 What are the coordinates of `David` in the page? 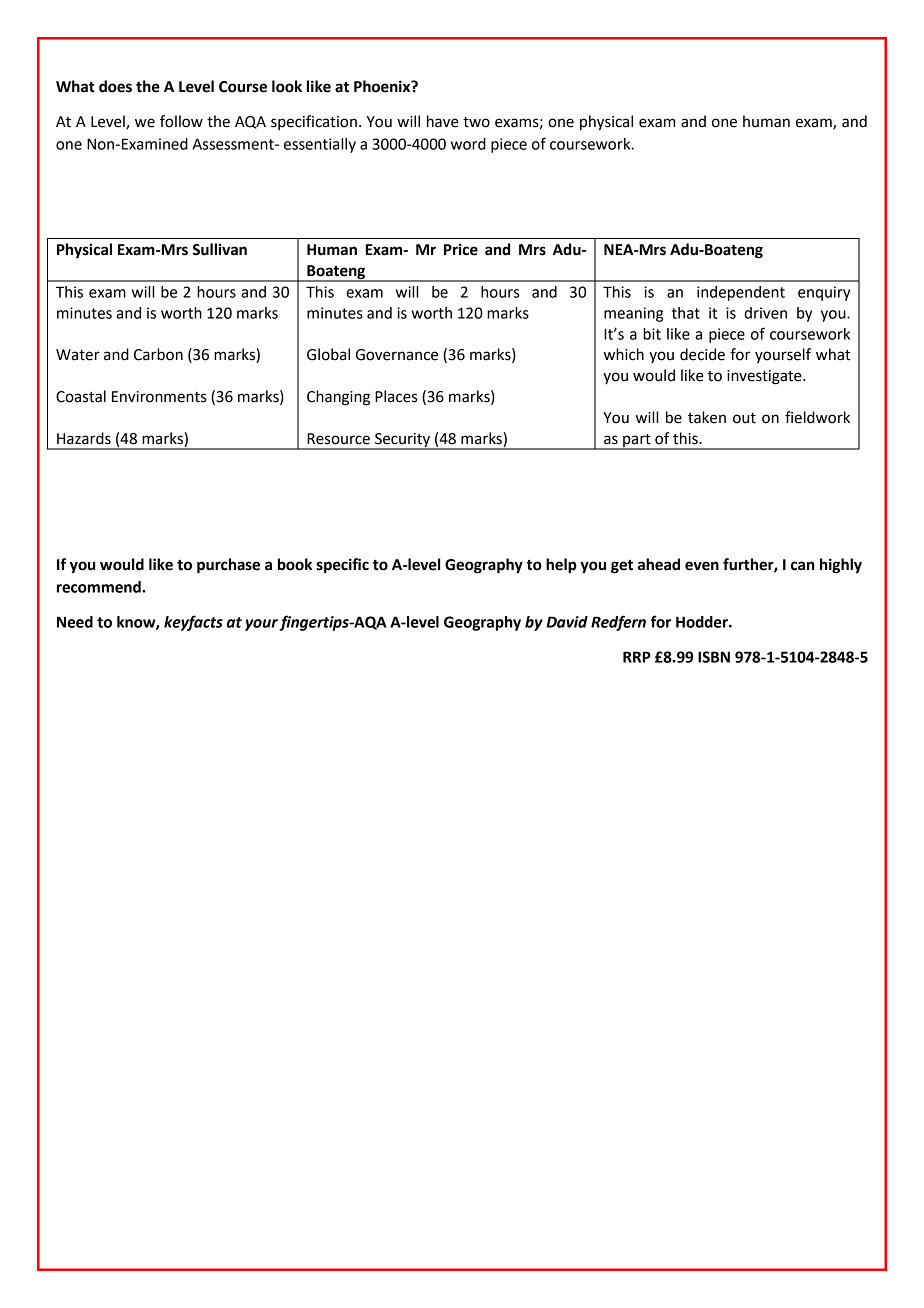 It's located at (567, 622).
